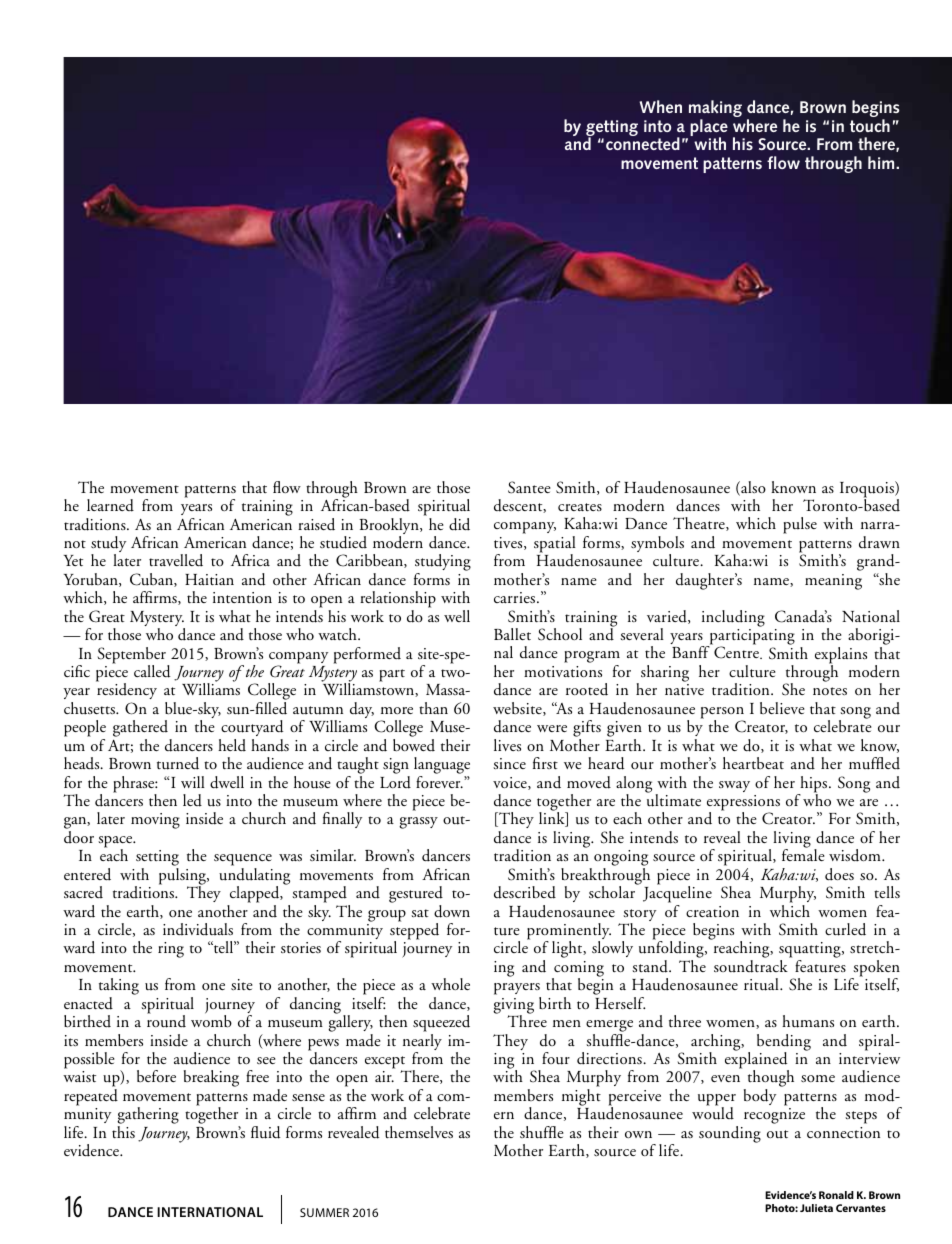  Describe the element at coordinates (643, 142) in the screenshot. I see `connected` at that location.
